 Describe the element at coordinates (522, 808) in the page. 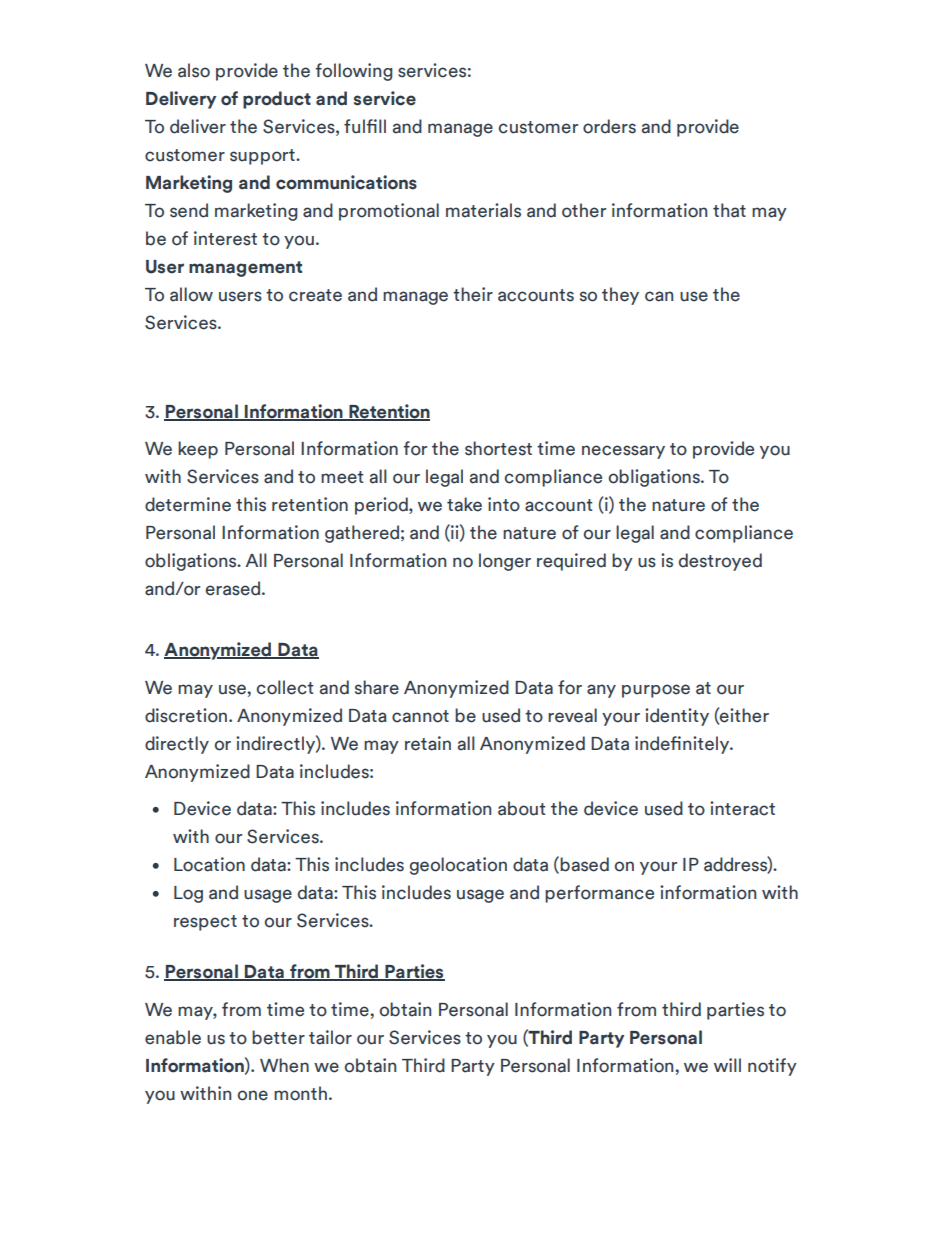

I see `about` at that location.
